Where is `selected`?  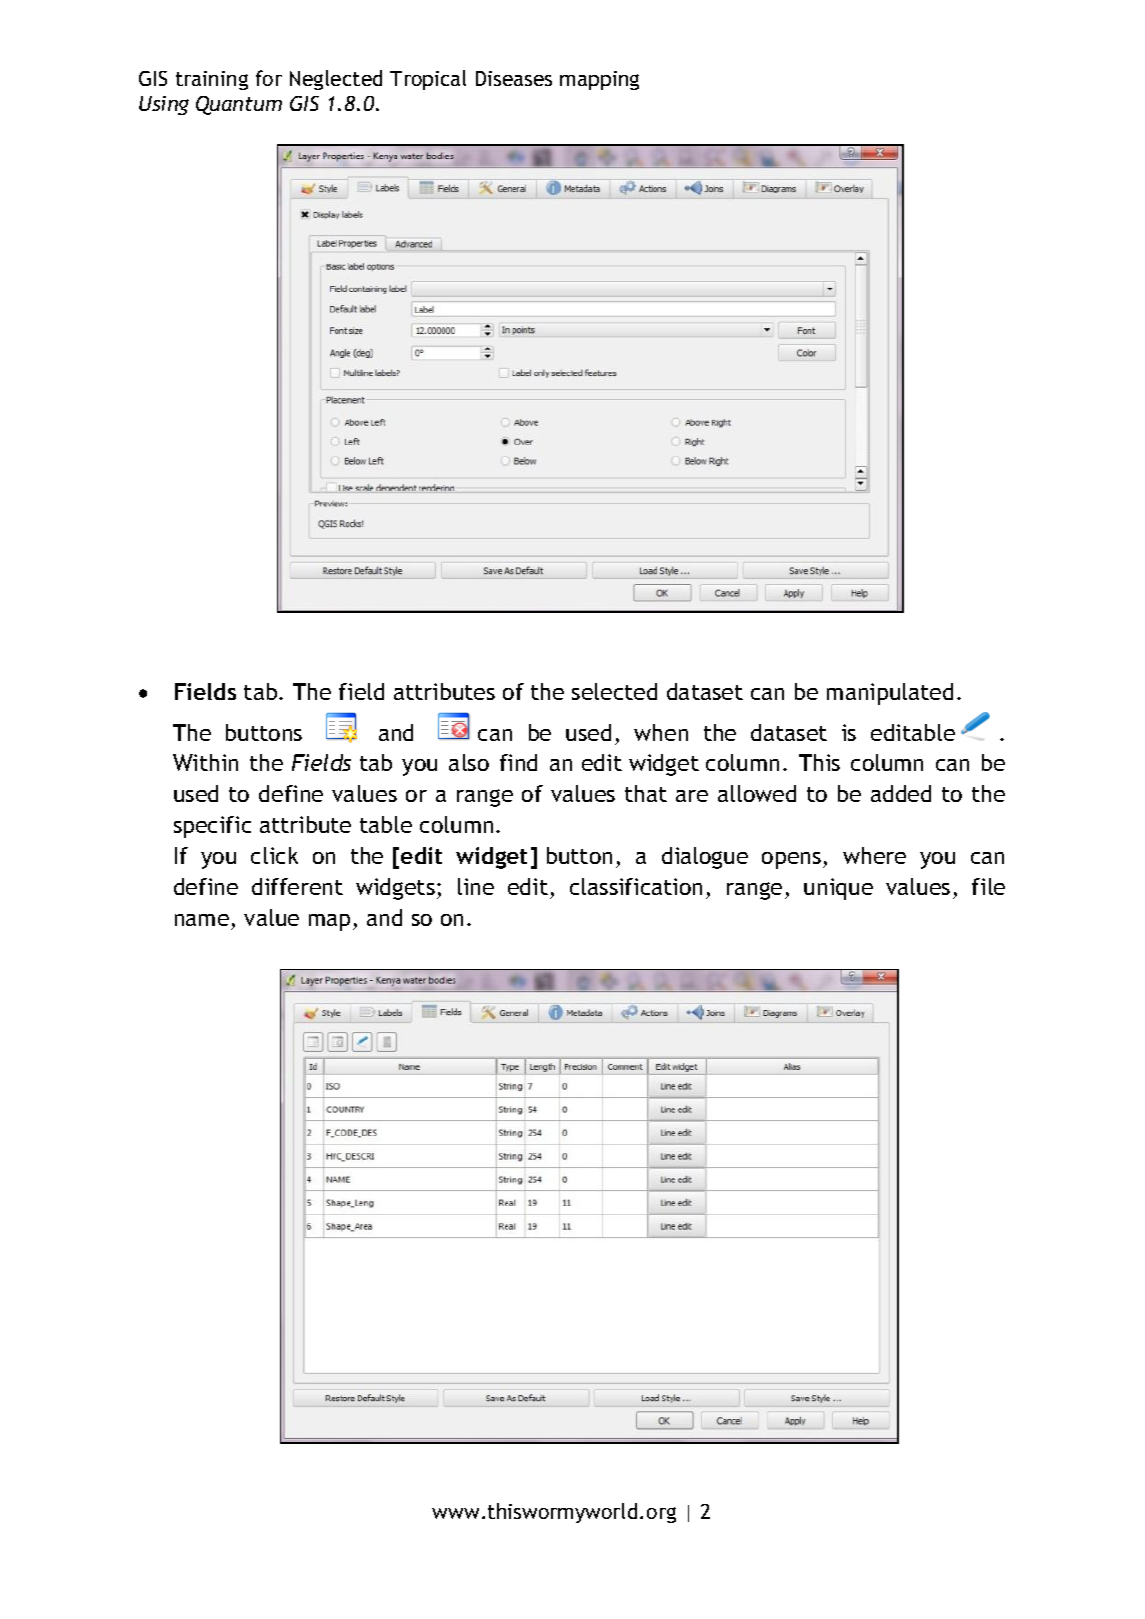 selected is located at coordinates (614, 691).
